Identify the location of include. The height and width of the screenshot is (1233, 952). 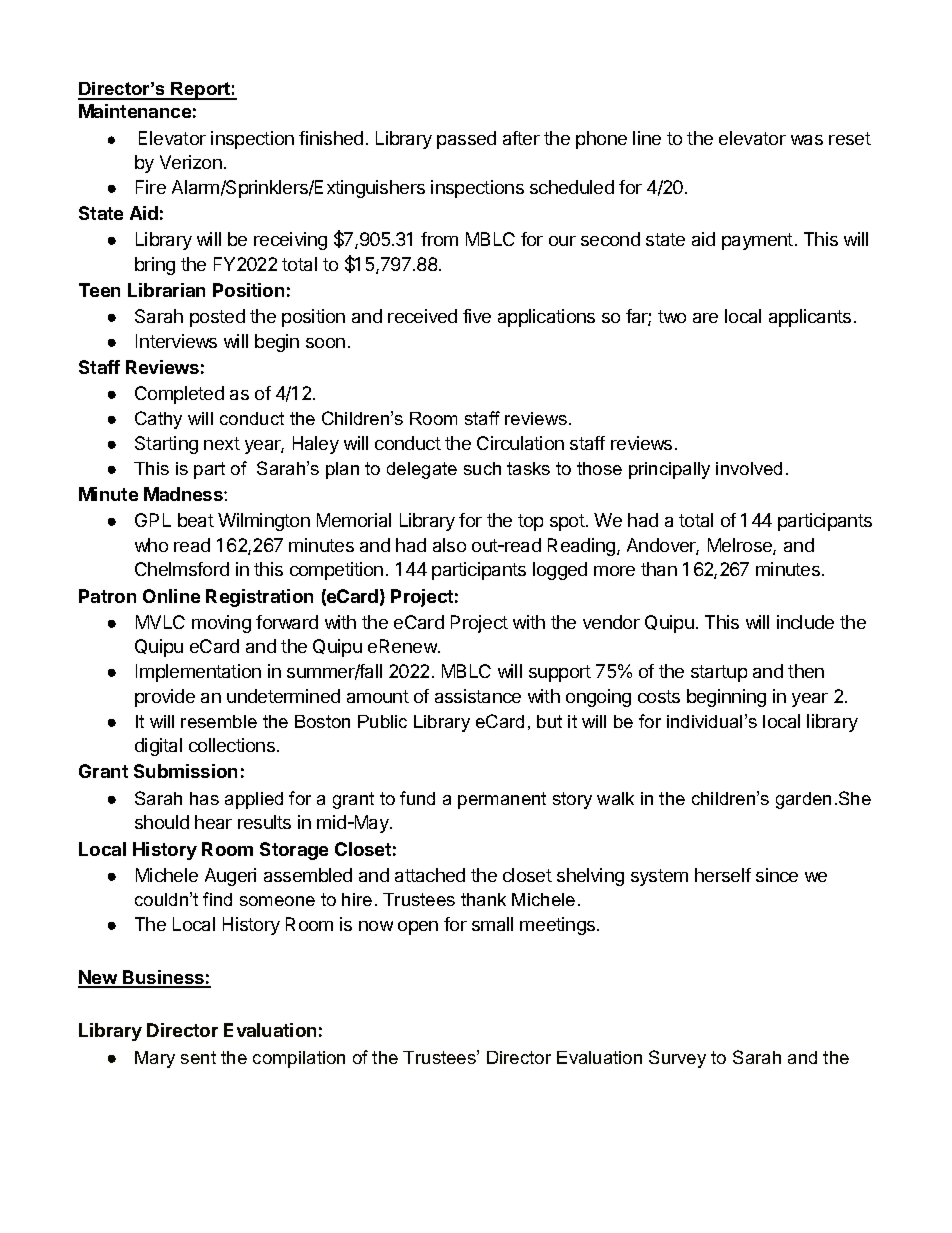
(805, 622).
